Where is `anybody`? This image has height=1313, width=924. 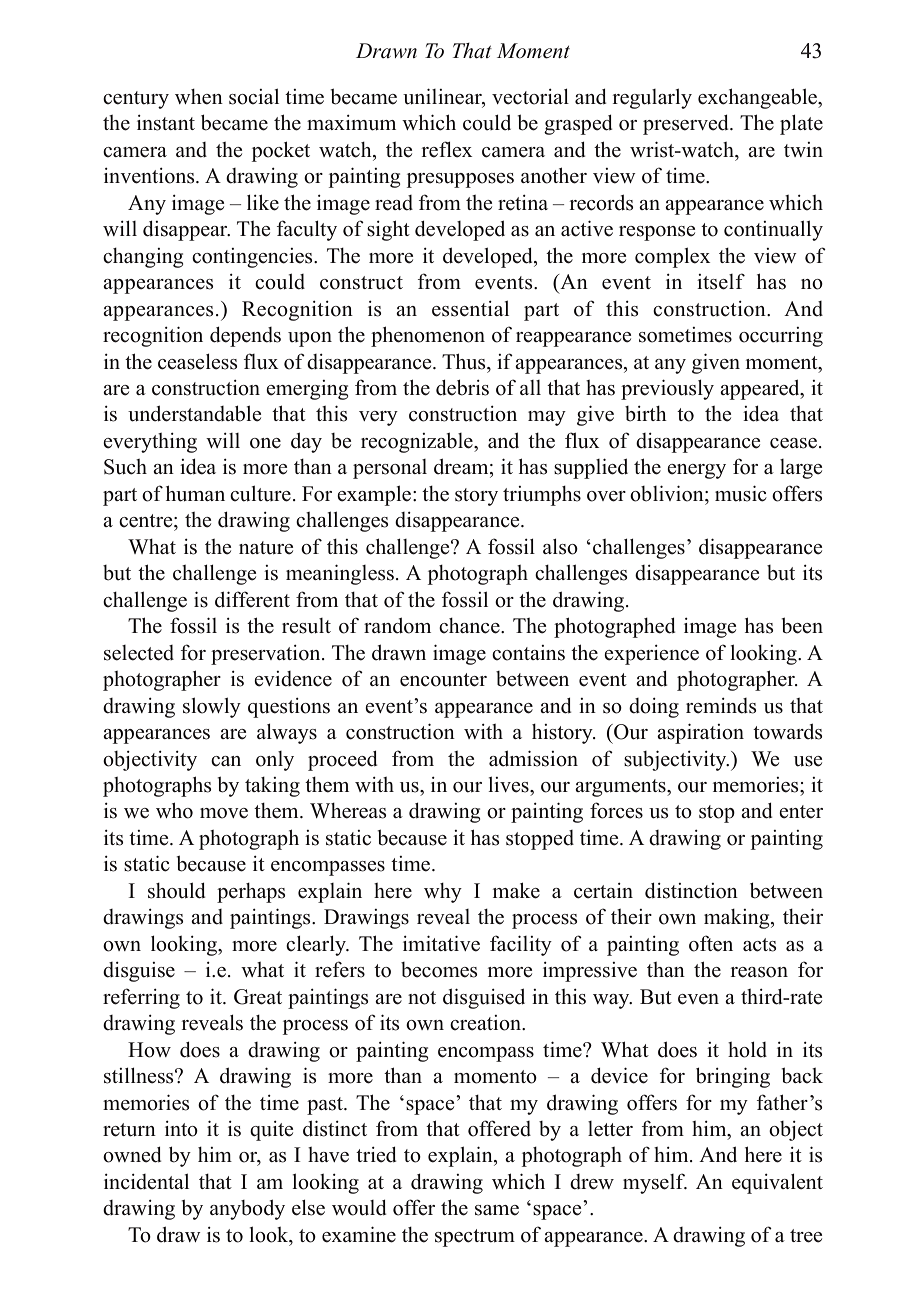
anybody is located at coordinates (247, 1209).
